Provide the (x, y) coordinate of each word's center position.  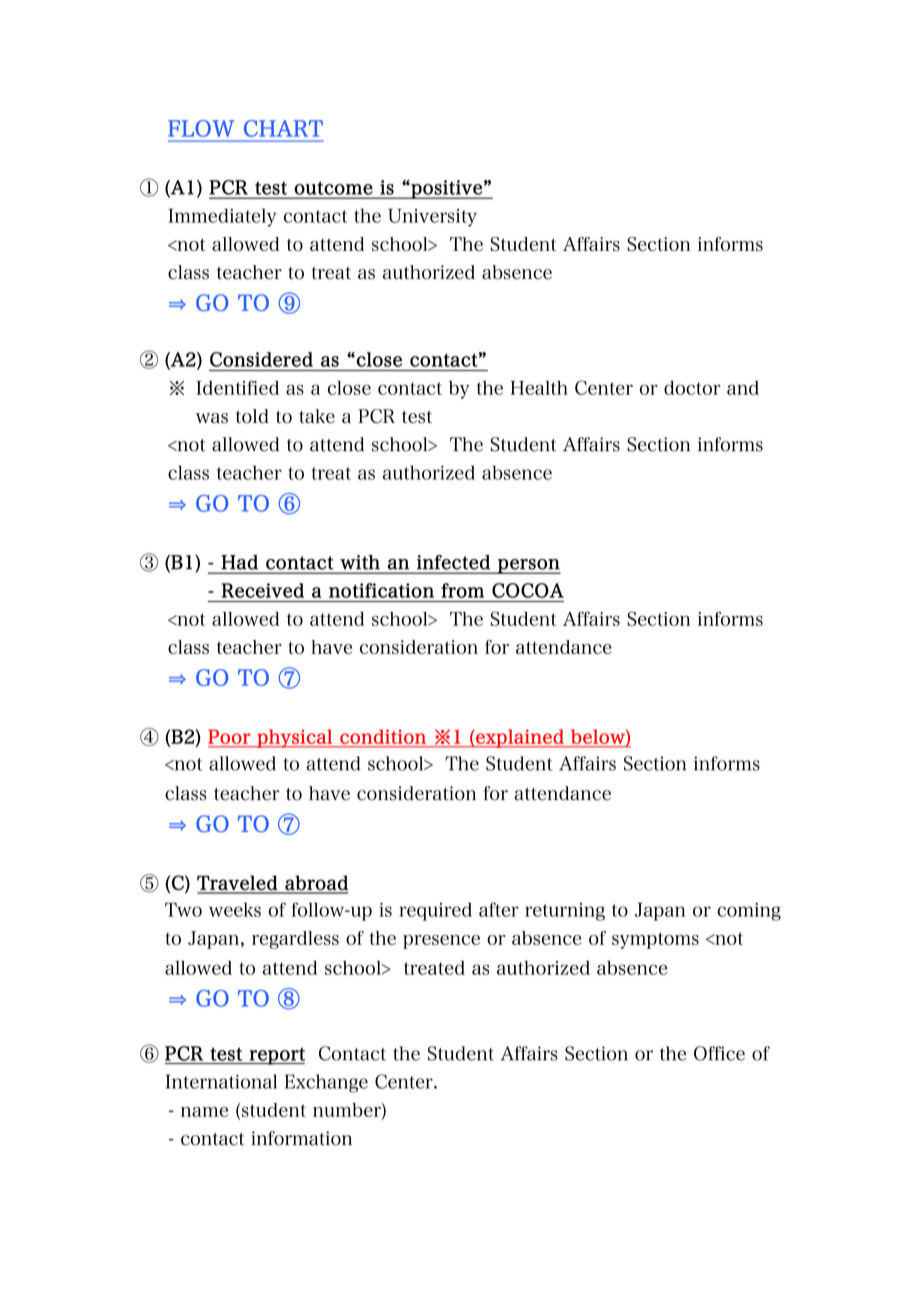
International (221, 1081)
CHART (283, 128)
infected (453, 562)
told (252, 416)
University (432, 217)
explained (520, 738)
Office (719, 1053)
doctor (692, 388)
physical (294, 738)
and (743, 388)
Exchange (326, 1083)
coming (749, 912)
